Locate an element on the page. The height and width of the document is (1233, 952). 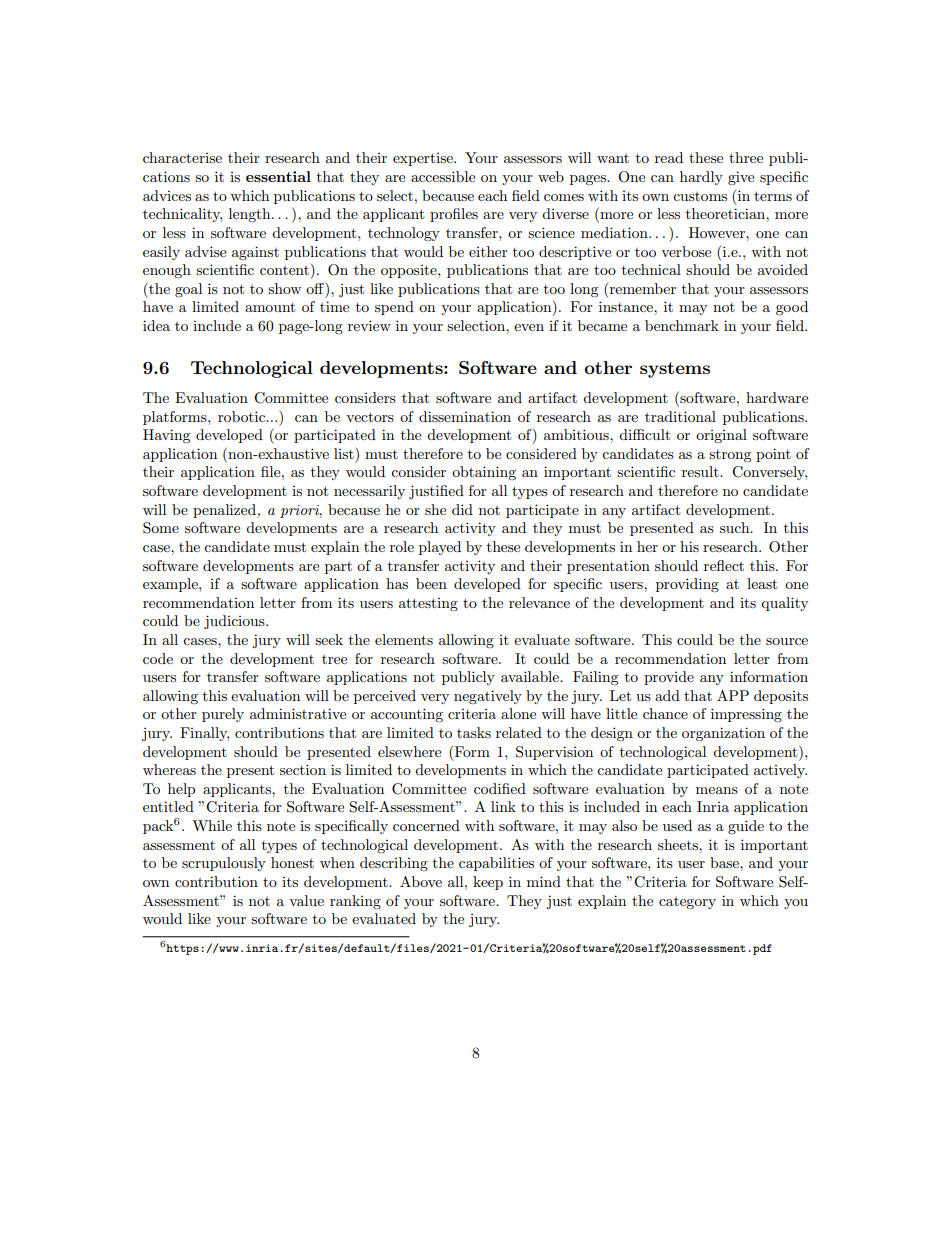
hardly is located at coordinates (701, 178).
